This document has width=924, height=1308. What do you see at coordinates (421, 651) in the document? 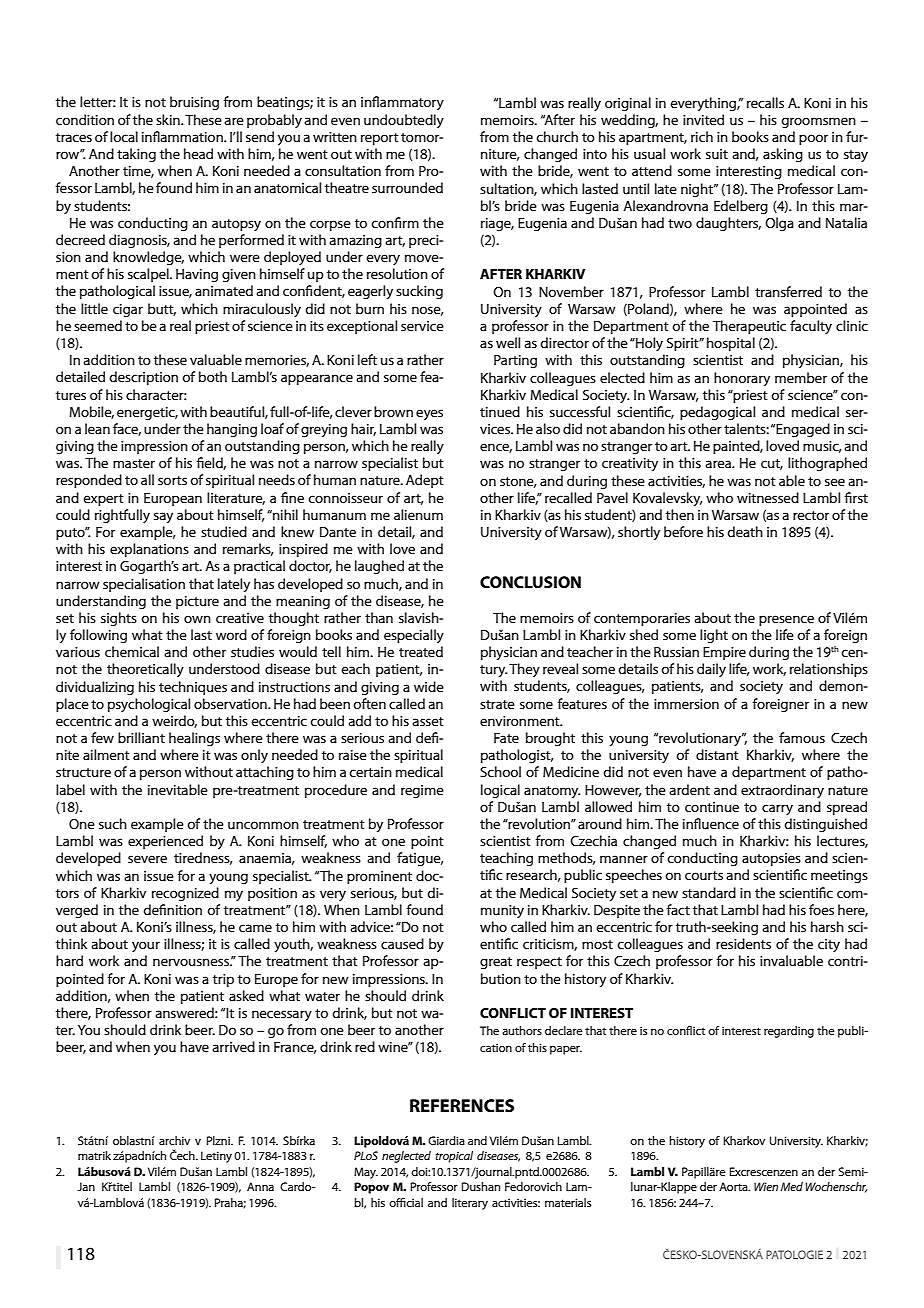
I see `treated` at bounding box center [421, 651].
